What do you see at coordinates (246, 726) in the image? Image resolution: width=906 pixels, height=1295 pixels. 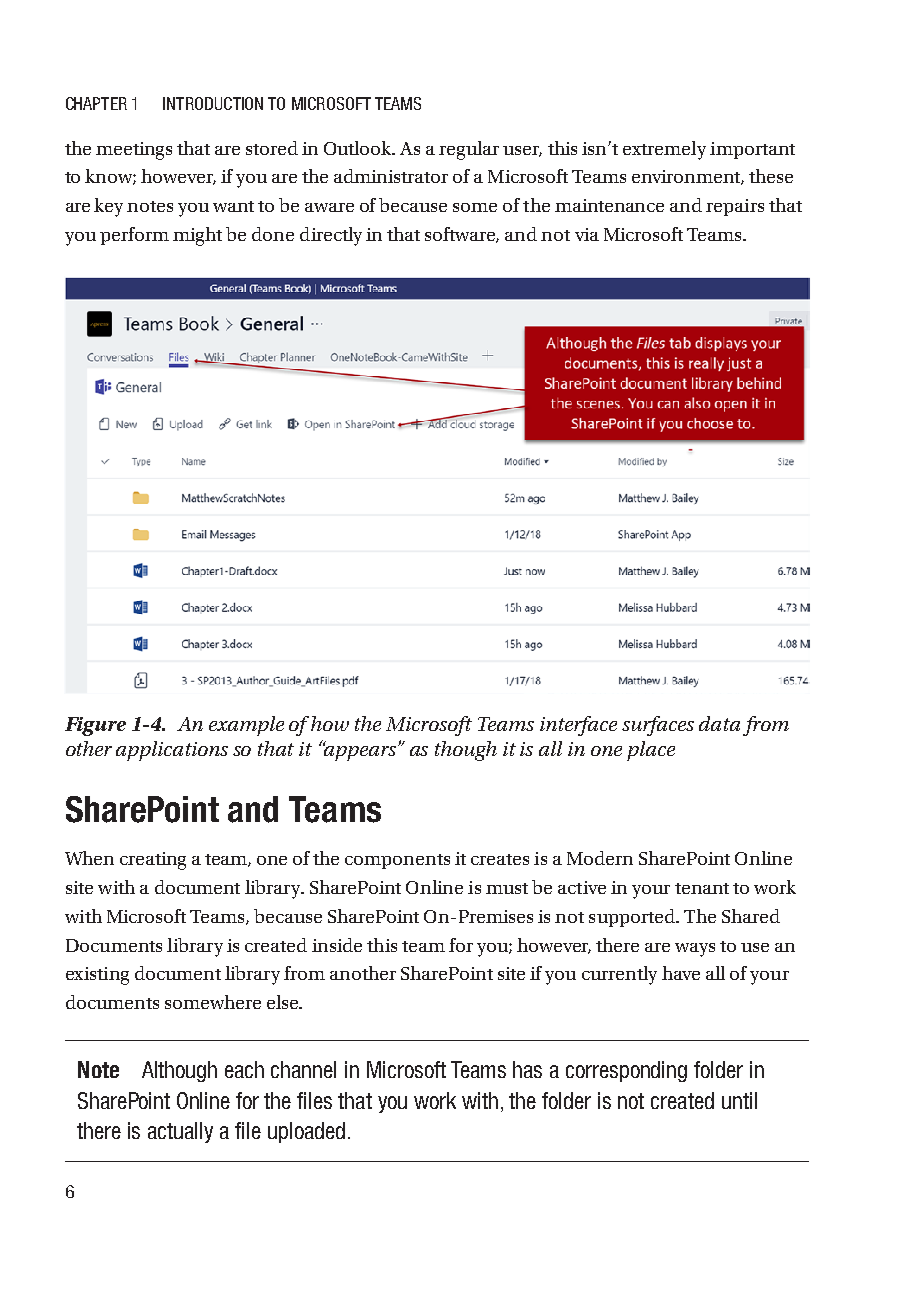 I see `example` at bounding box center [246, 726].
